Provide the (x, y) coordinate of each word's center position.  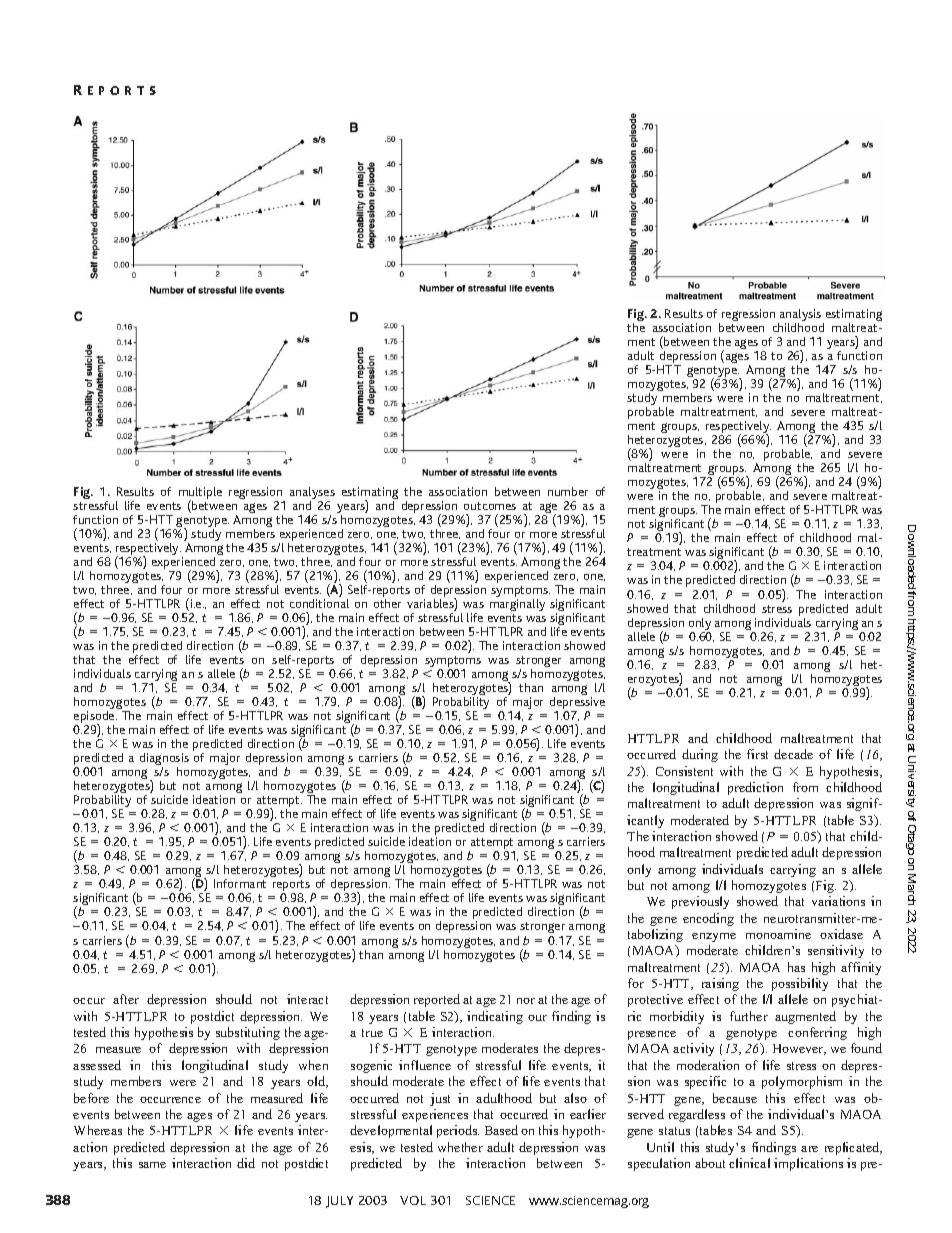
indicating (495, 1017)
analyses (312, 494)
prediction (755, 788)
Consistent (684, 771)
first (757, 754)
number (568, 491)
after (126, 999)
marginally (517, 605)
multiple (200, 494)
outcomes (490, 506)
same (152, 1165)
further (749, 1016)
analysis (801, 316)
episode (95, 718)
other (387, 603)
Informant (240, 883)
